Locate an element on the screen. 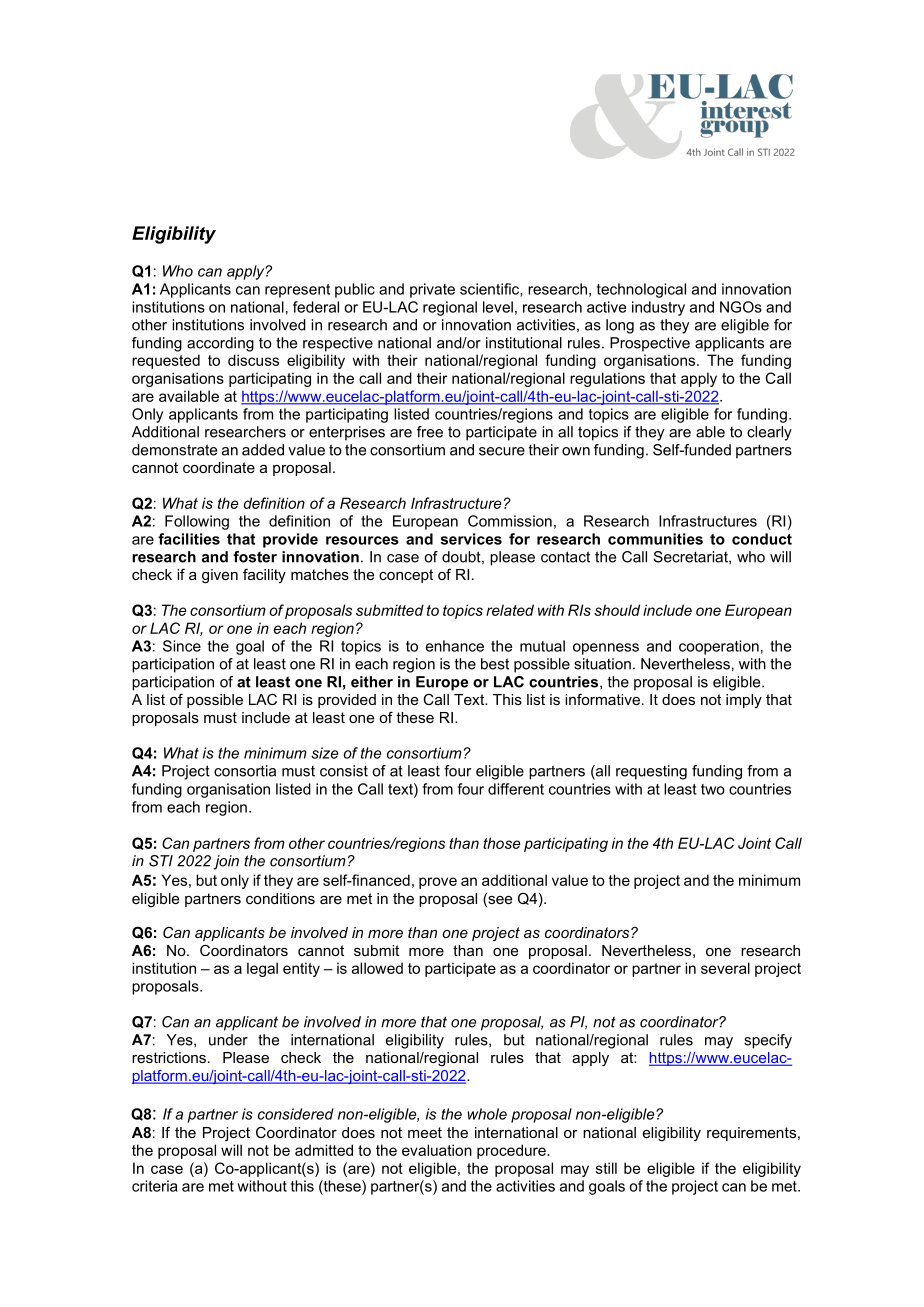 The width and height of the screenshot is (924, 1307). industry is located at coordinates (658, 308).
